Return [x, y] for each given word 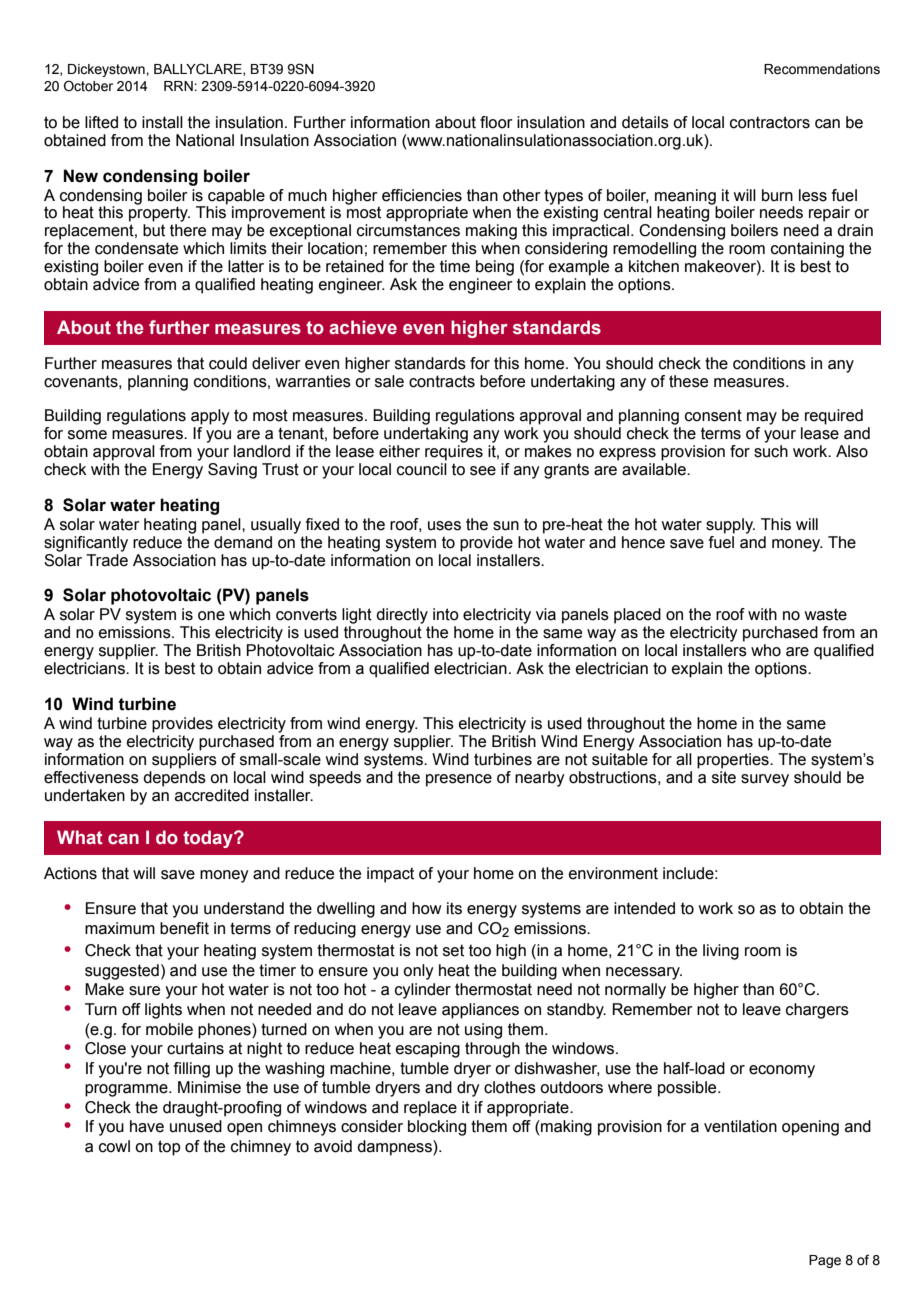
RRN [179, 86]
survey [765, 780]
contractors [770, 122]
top [169, 1148]
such [771, 451]
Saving [232, 471]
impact [390, 875]
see [483, 471]
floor [496, 122]
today [209, 839]
